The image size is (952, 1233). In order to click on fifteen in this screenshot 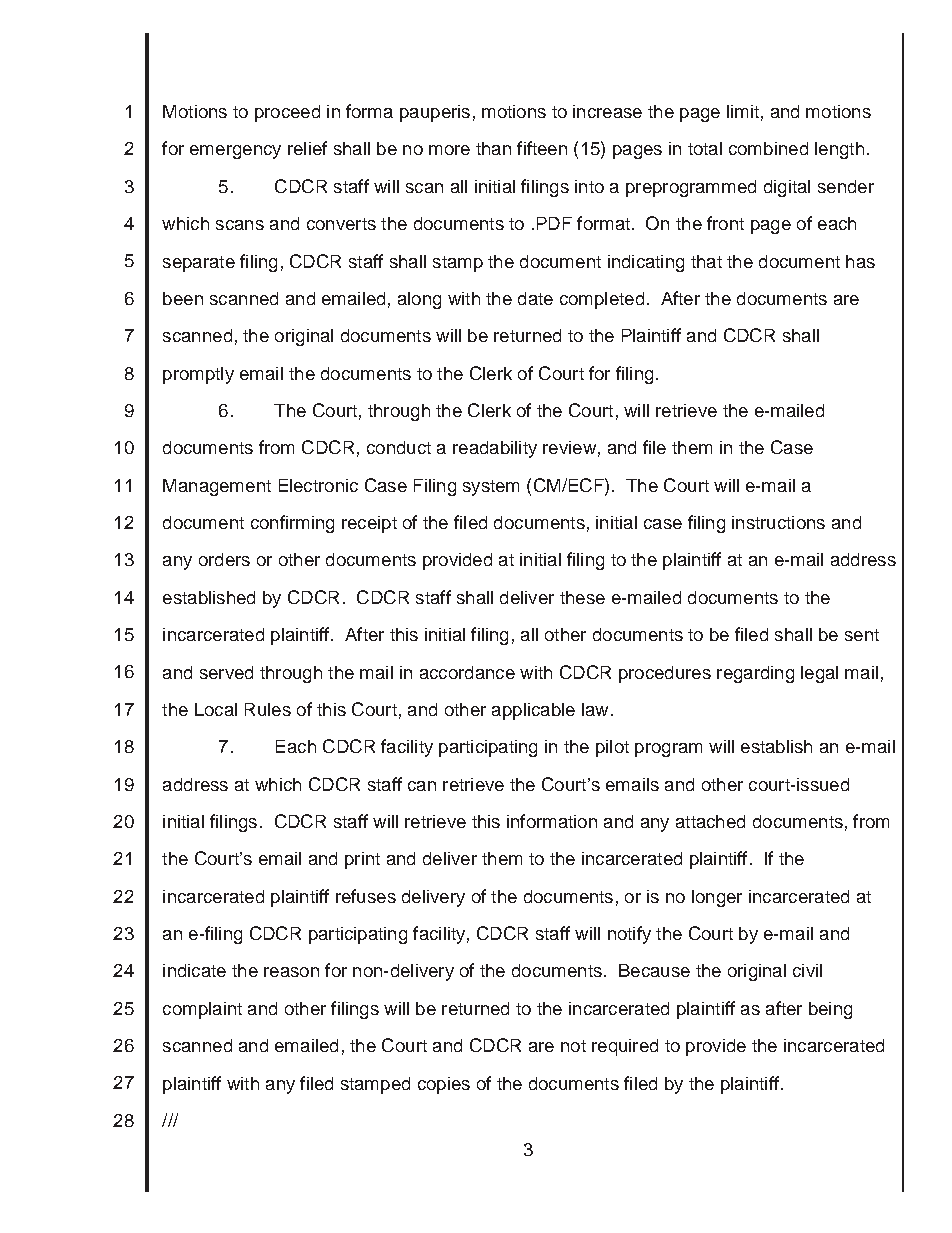, I will do `click(542, 148)`.
